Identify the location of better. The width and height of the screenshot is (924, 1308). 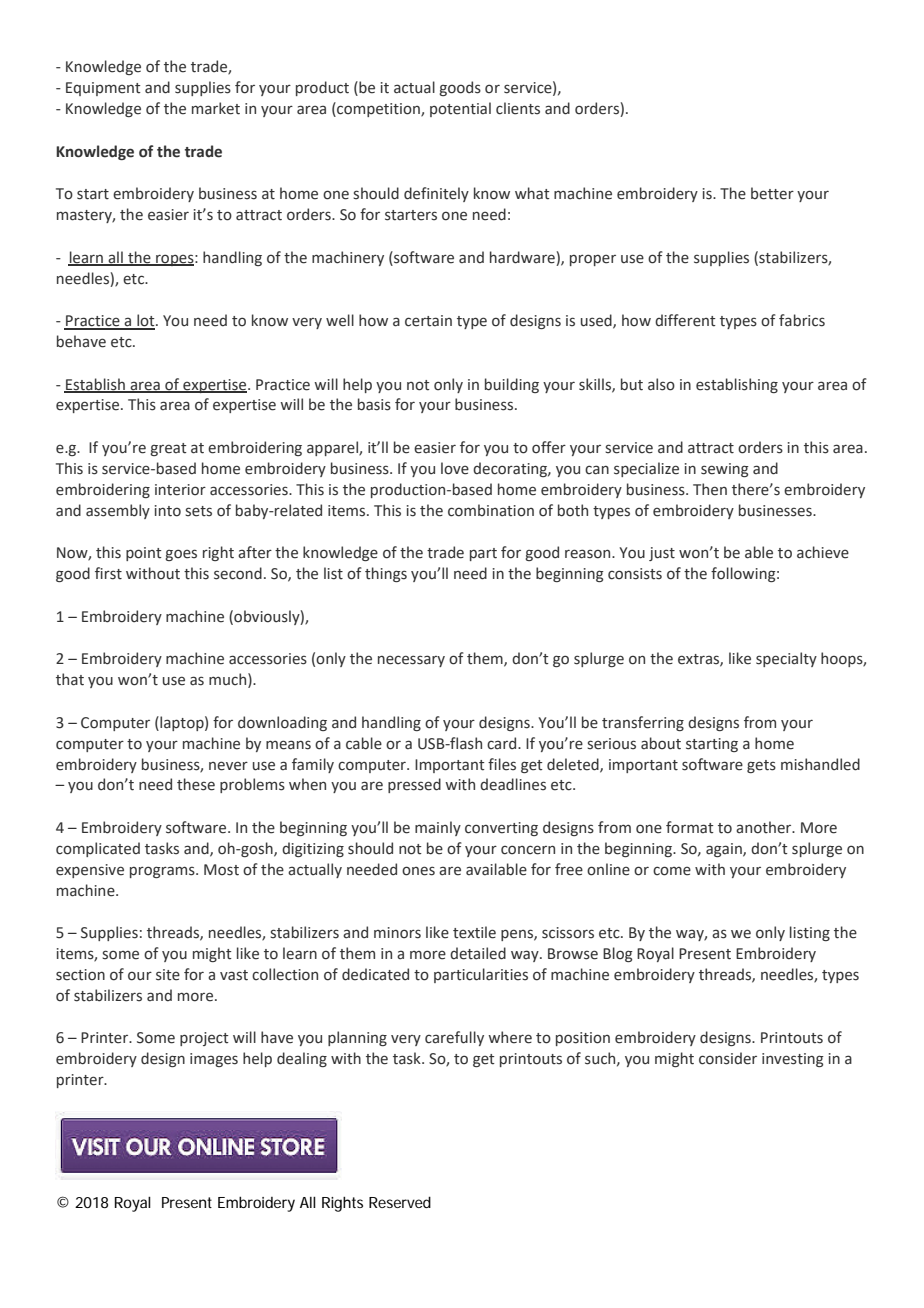
(772, 193).
